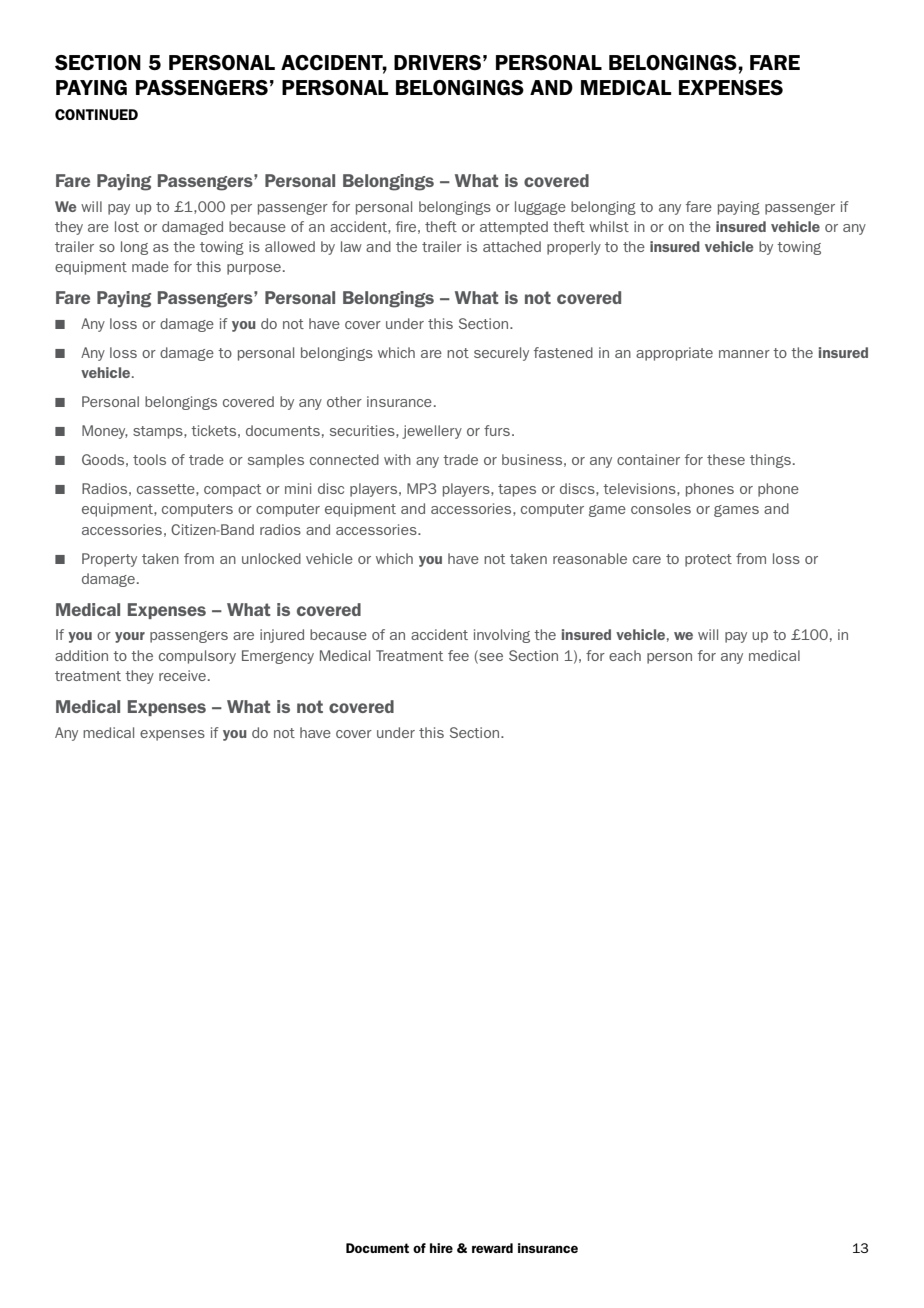 This screenshot has height=1308, width=924. What do you see at coordinates (458, 655) in the screenshot?
I see `fee` at bounding box center [458, 655].
